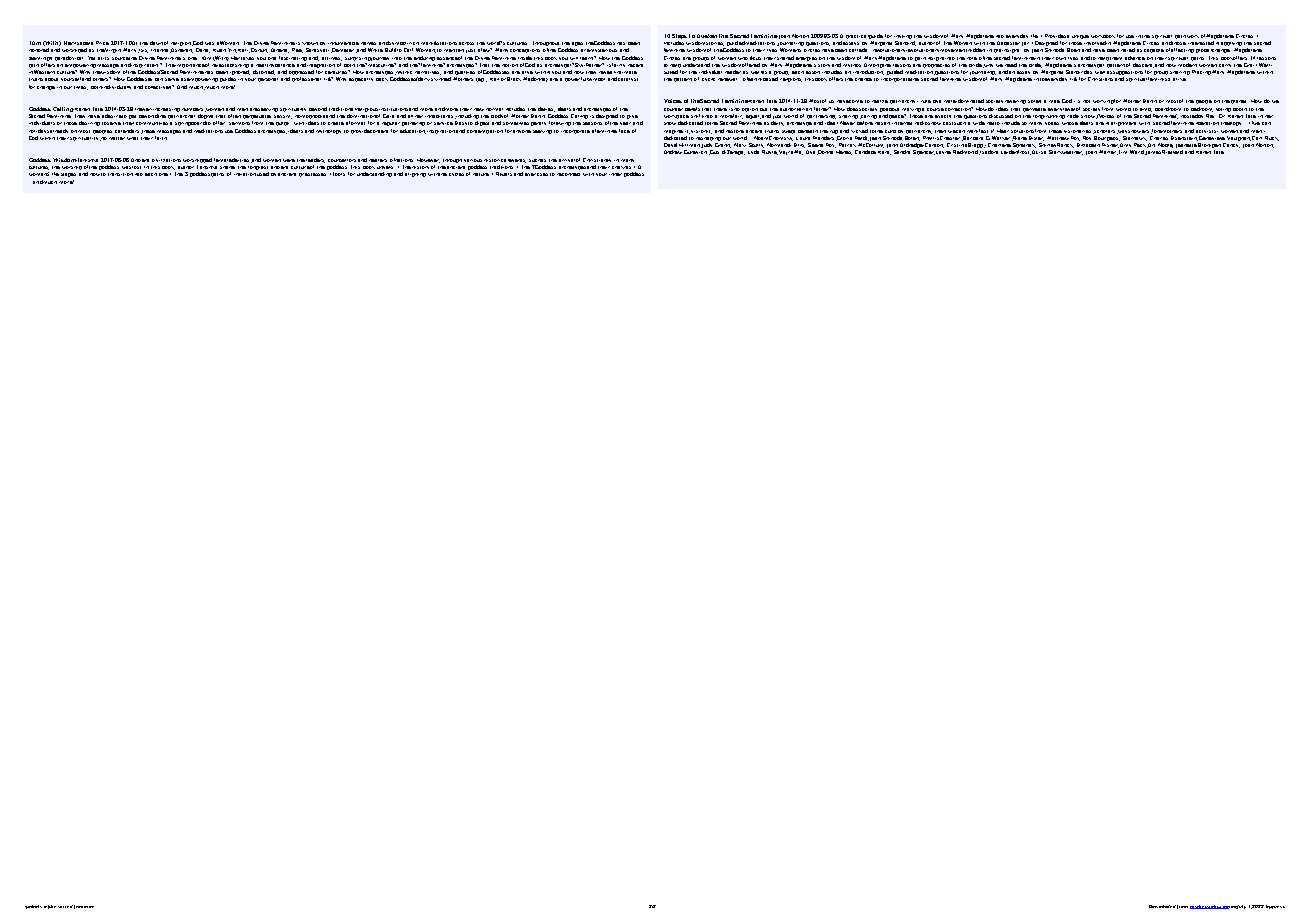 This document has height=924, width=1309. I want to click on Downloaded, so click(1162, 906).
